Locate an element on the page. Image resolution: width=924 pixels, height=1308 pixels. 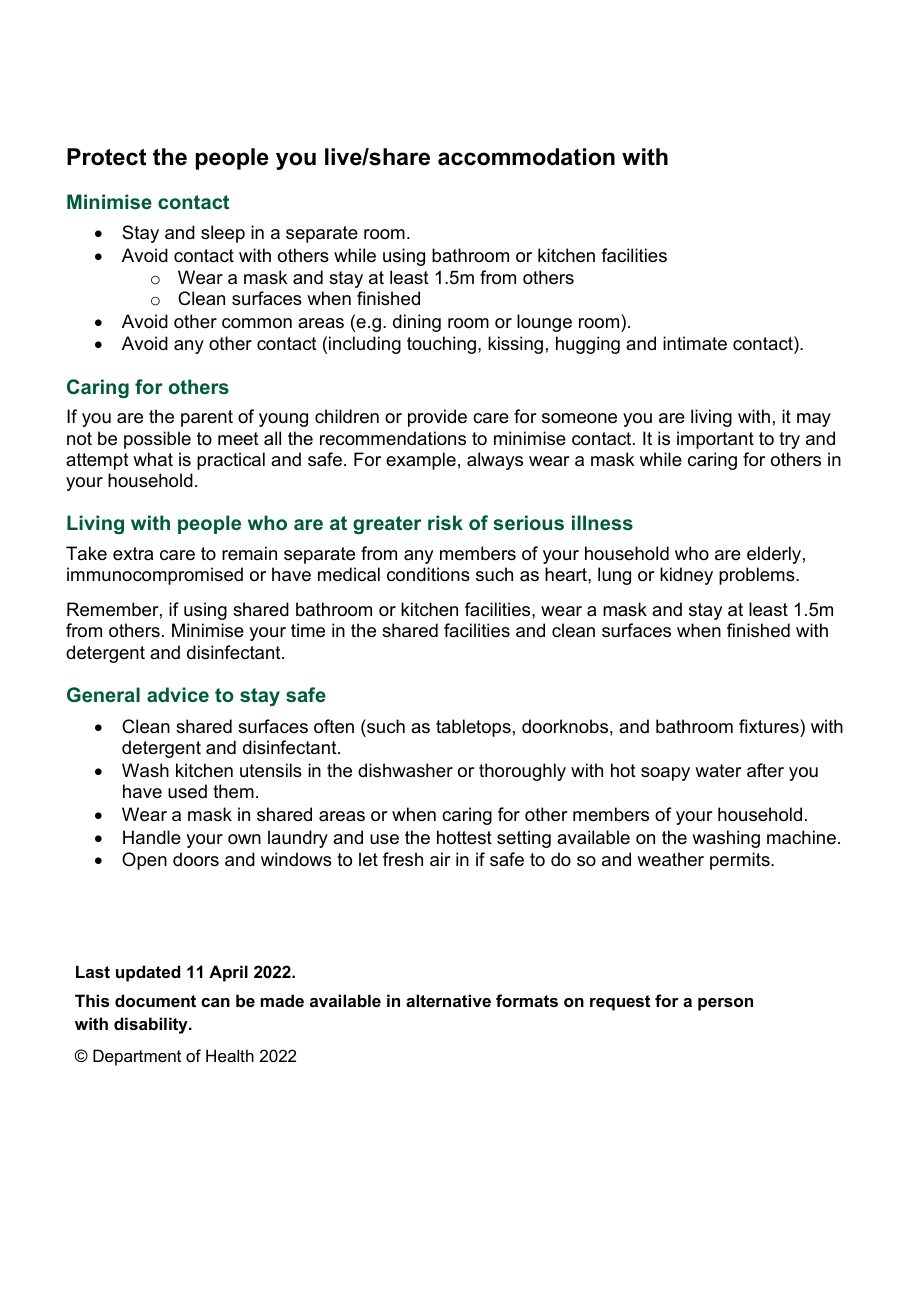
problems is located at coordinates (758, 576).
